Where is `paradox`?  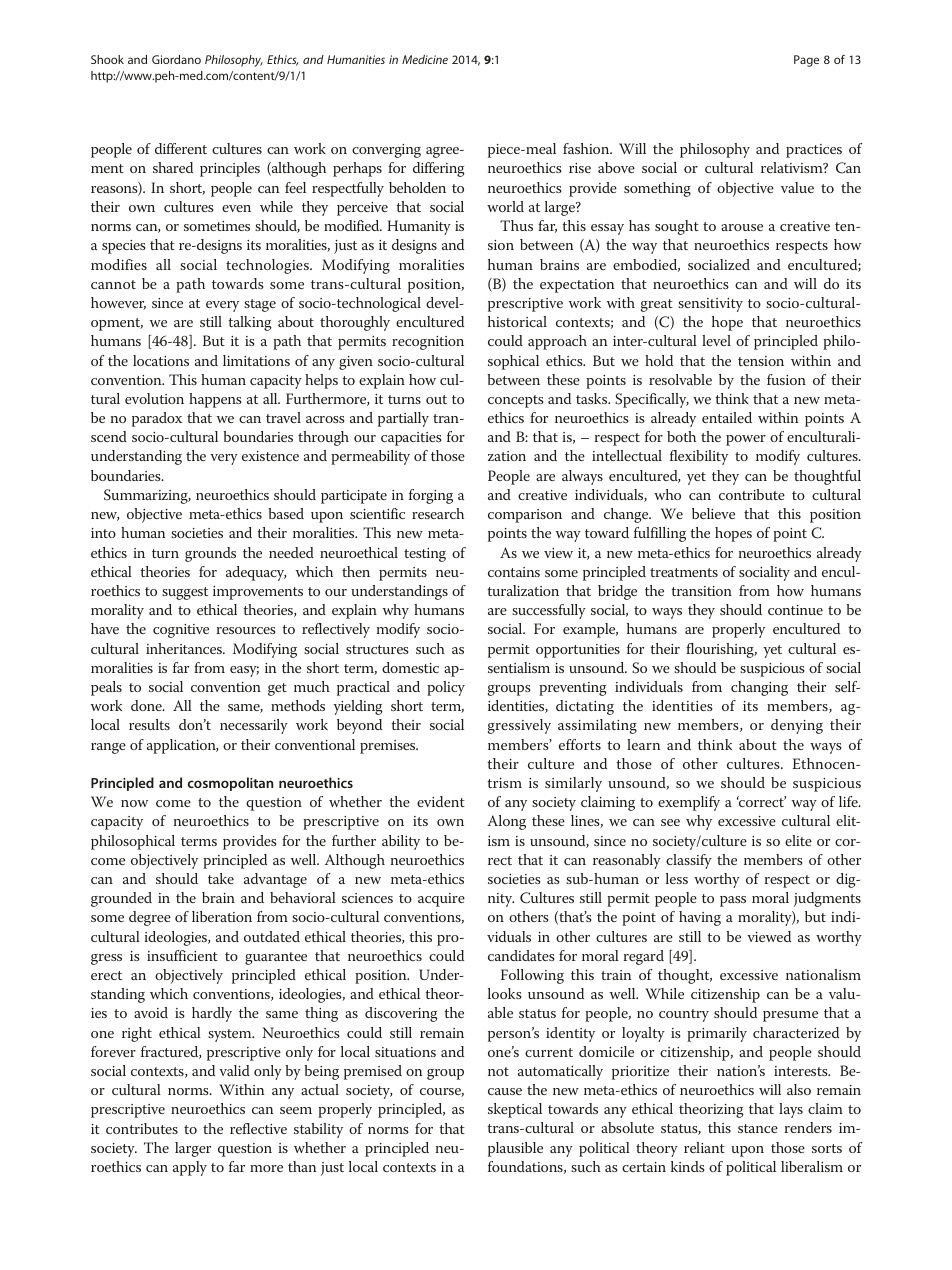
paradox is located at coordinates (157, 419).
